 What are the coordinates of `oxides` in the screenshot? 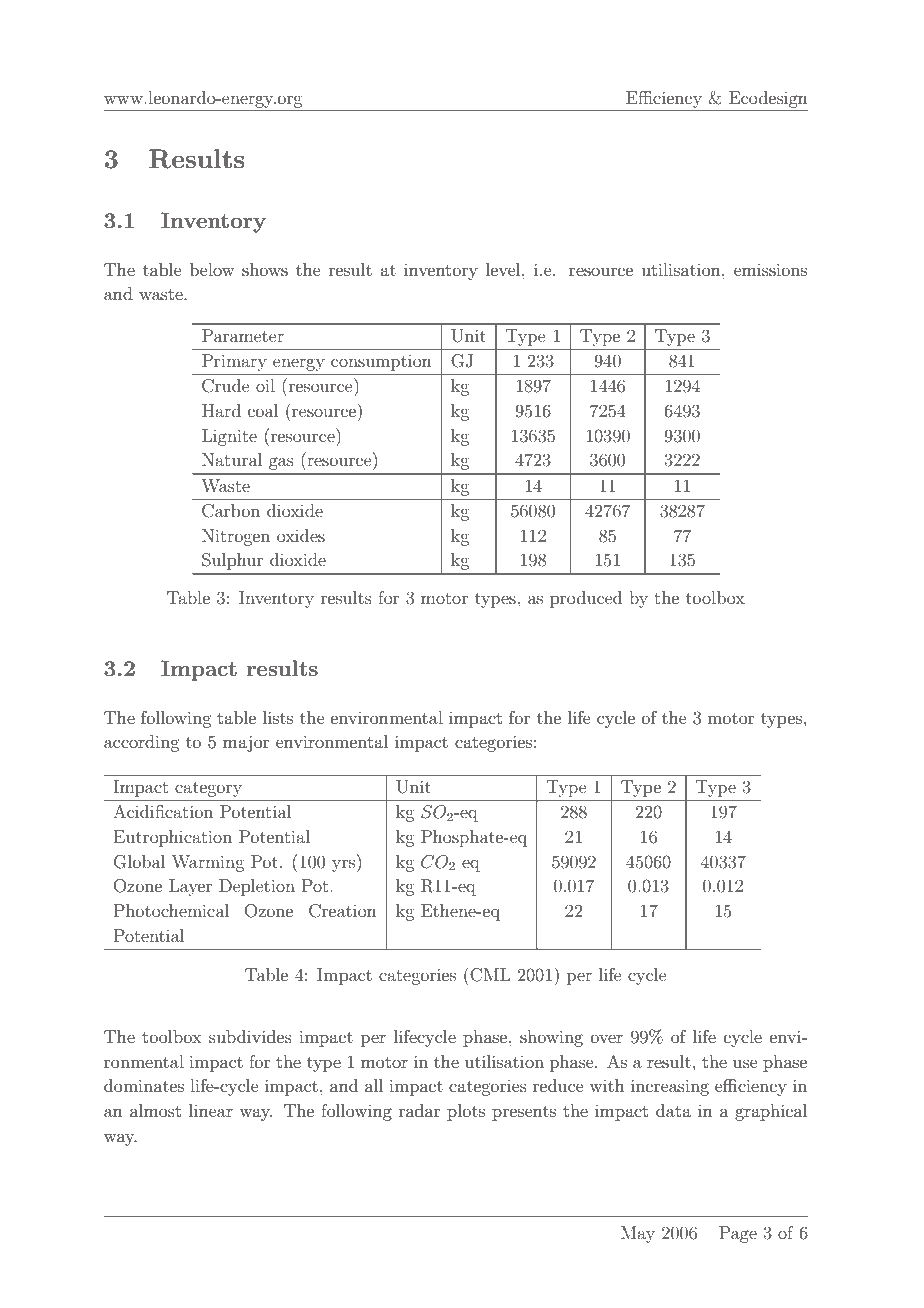 It's located at (301, 535).
